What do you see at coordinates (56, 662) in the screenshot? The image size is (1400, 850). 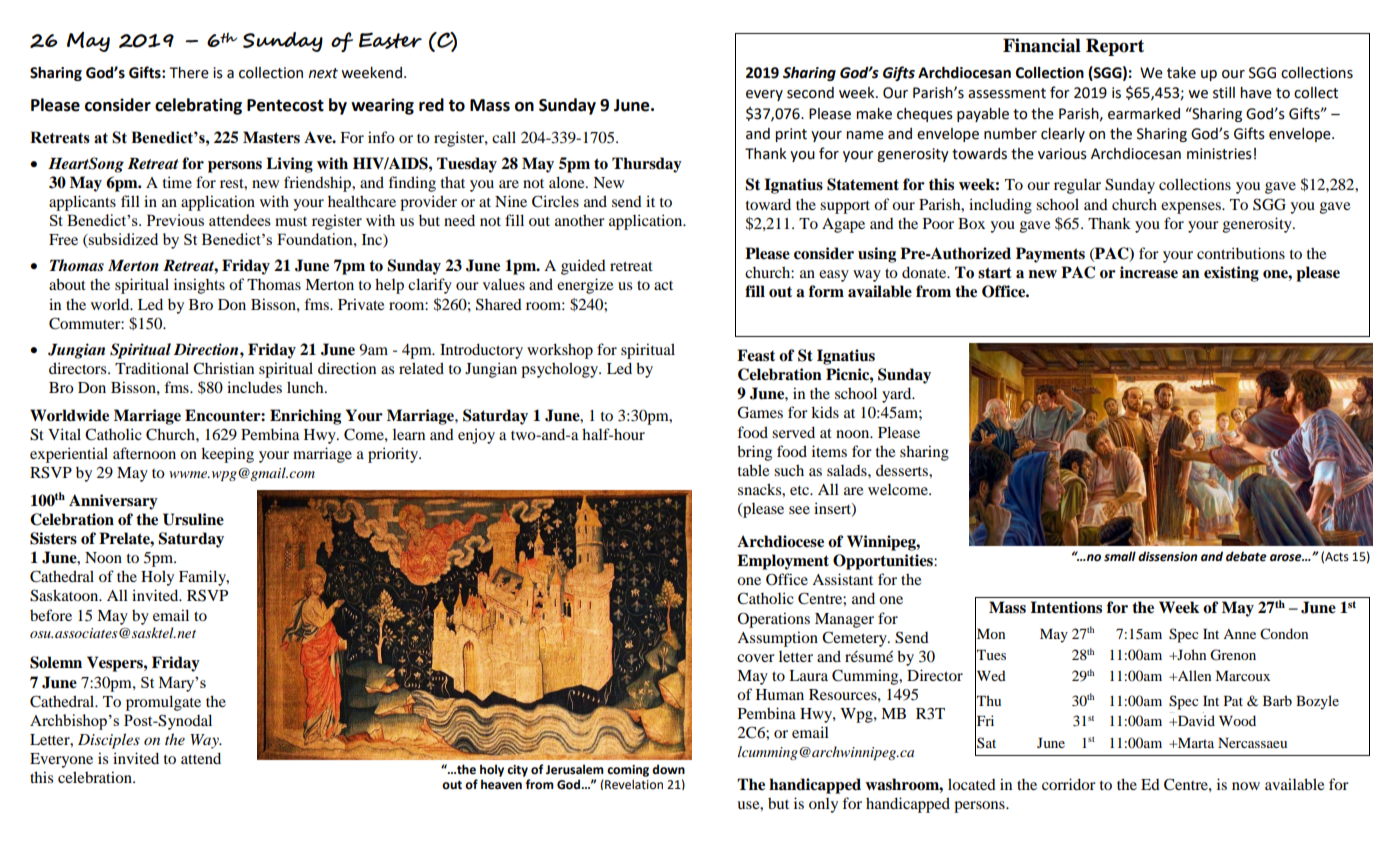 I see `Solemn` at bounding box center [56, 662].
